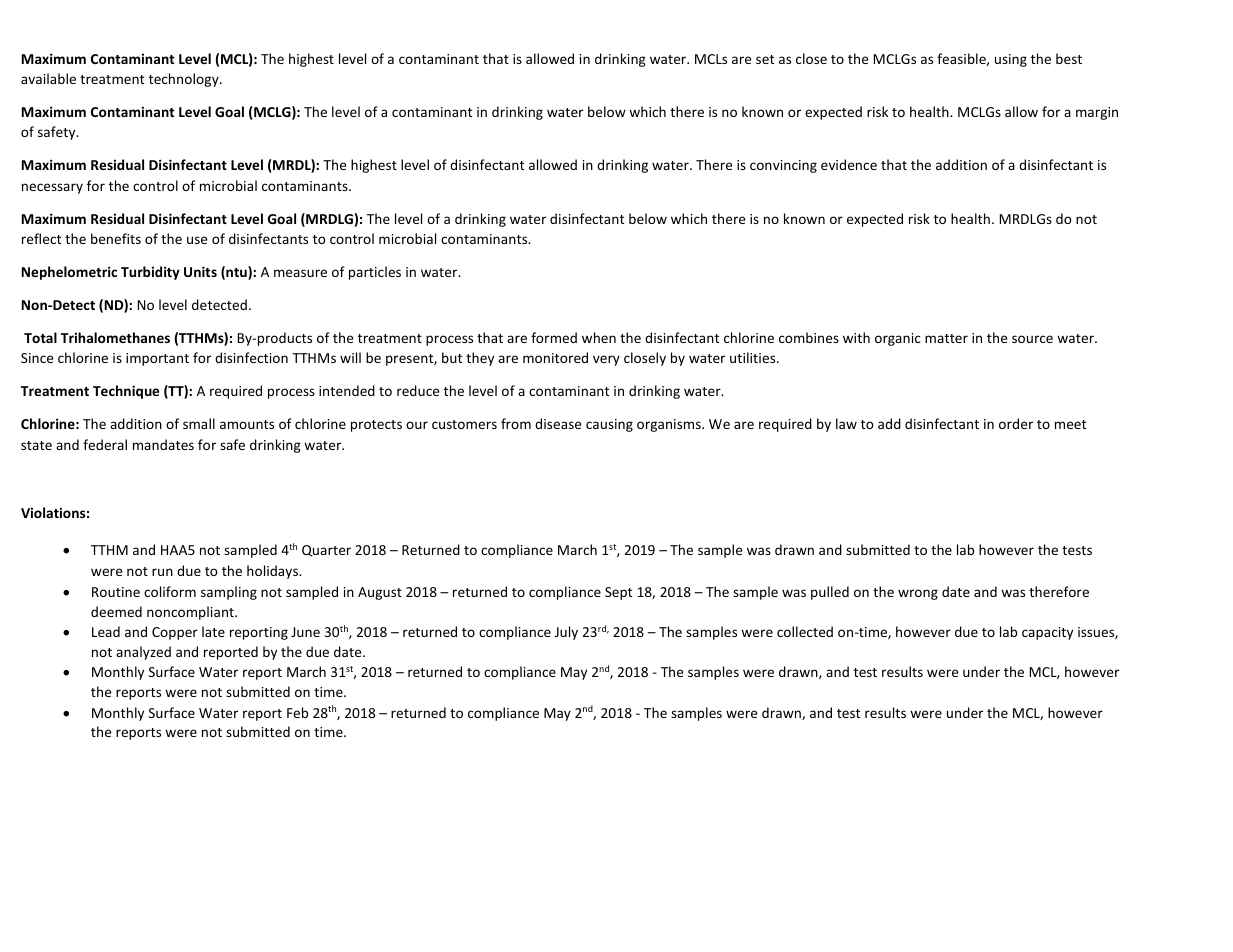  Describe the element at coordinates (765, 59) in the document. I see `set` at that location.
